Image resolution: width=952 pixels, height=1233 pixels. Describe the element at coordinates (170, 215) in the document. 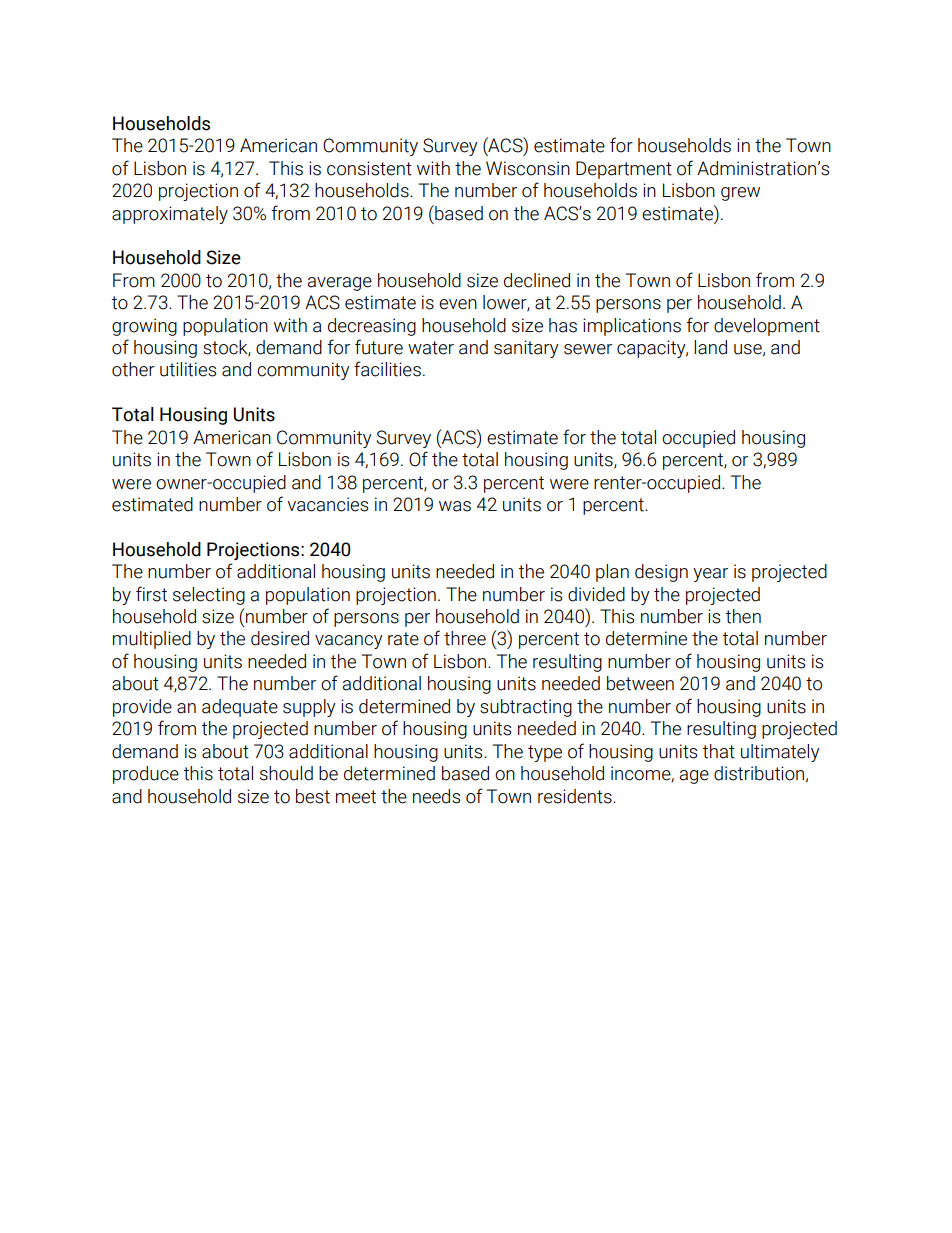

I see `approximately` at that location.
